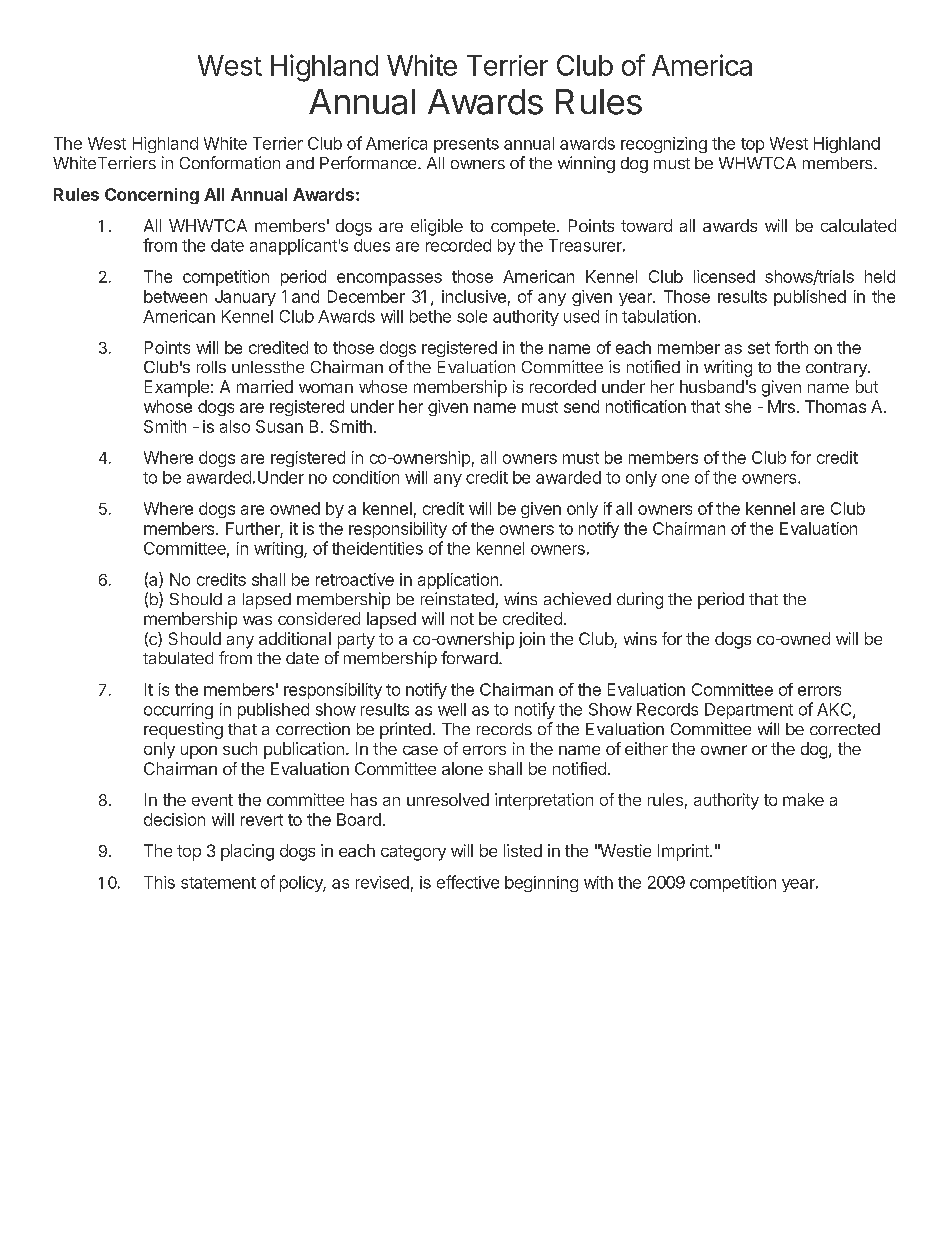 This document has width=952, height=1233. I want to click on forth, so click(791, 347).
